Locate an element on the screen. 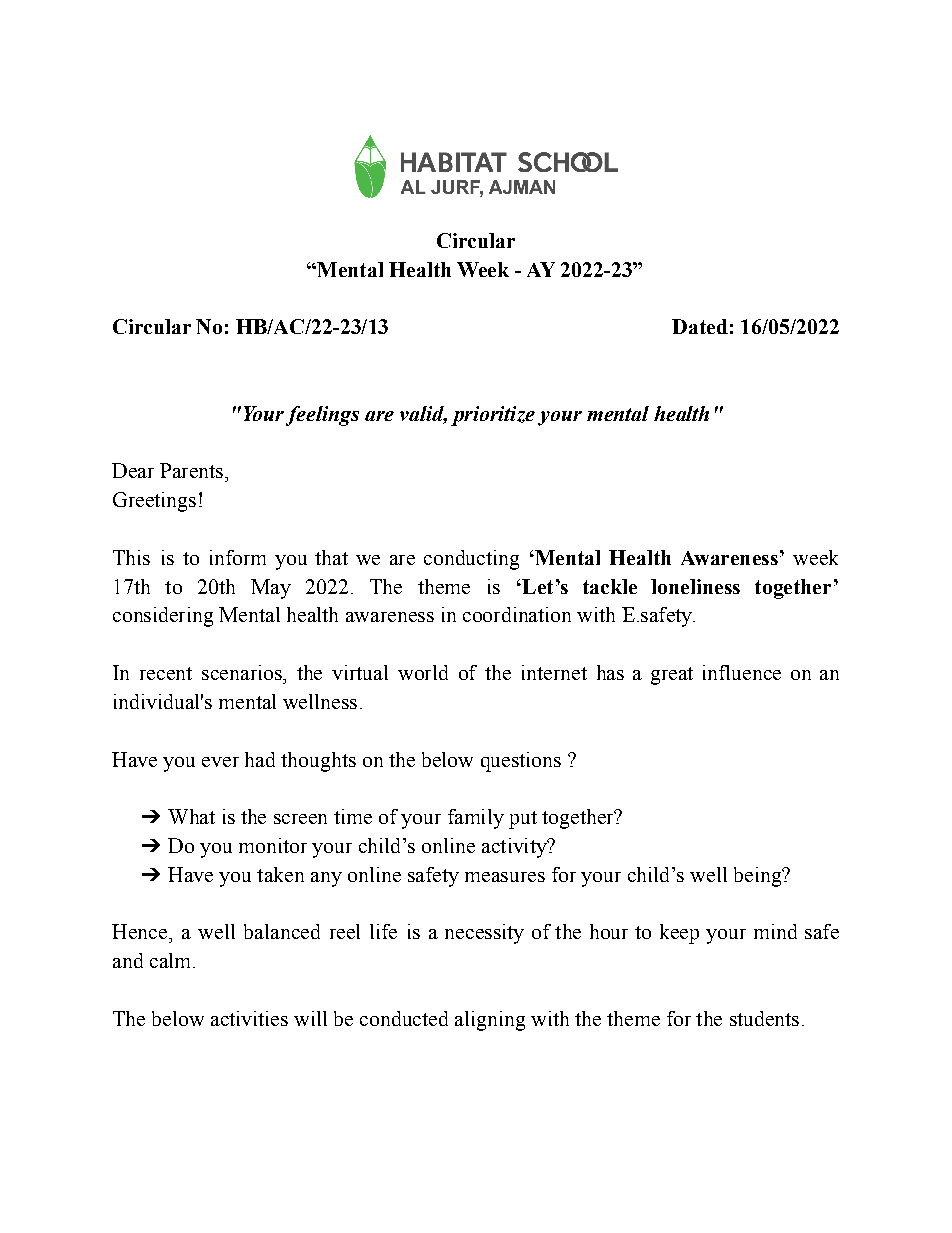  great is located at coordinates (672, 676).
